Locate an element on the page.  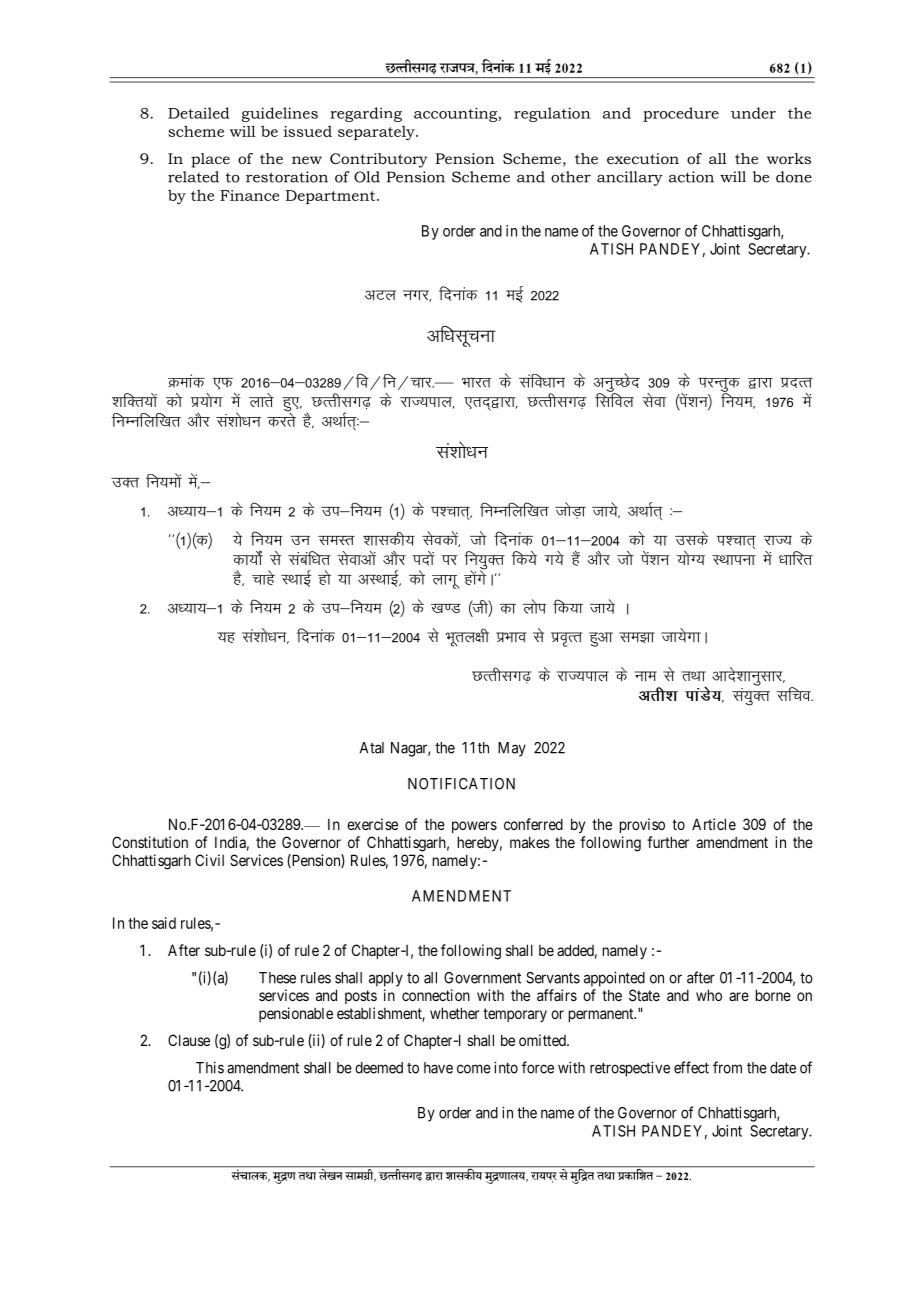
Clause is located at coordinates (189, 1040).
